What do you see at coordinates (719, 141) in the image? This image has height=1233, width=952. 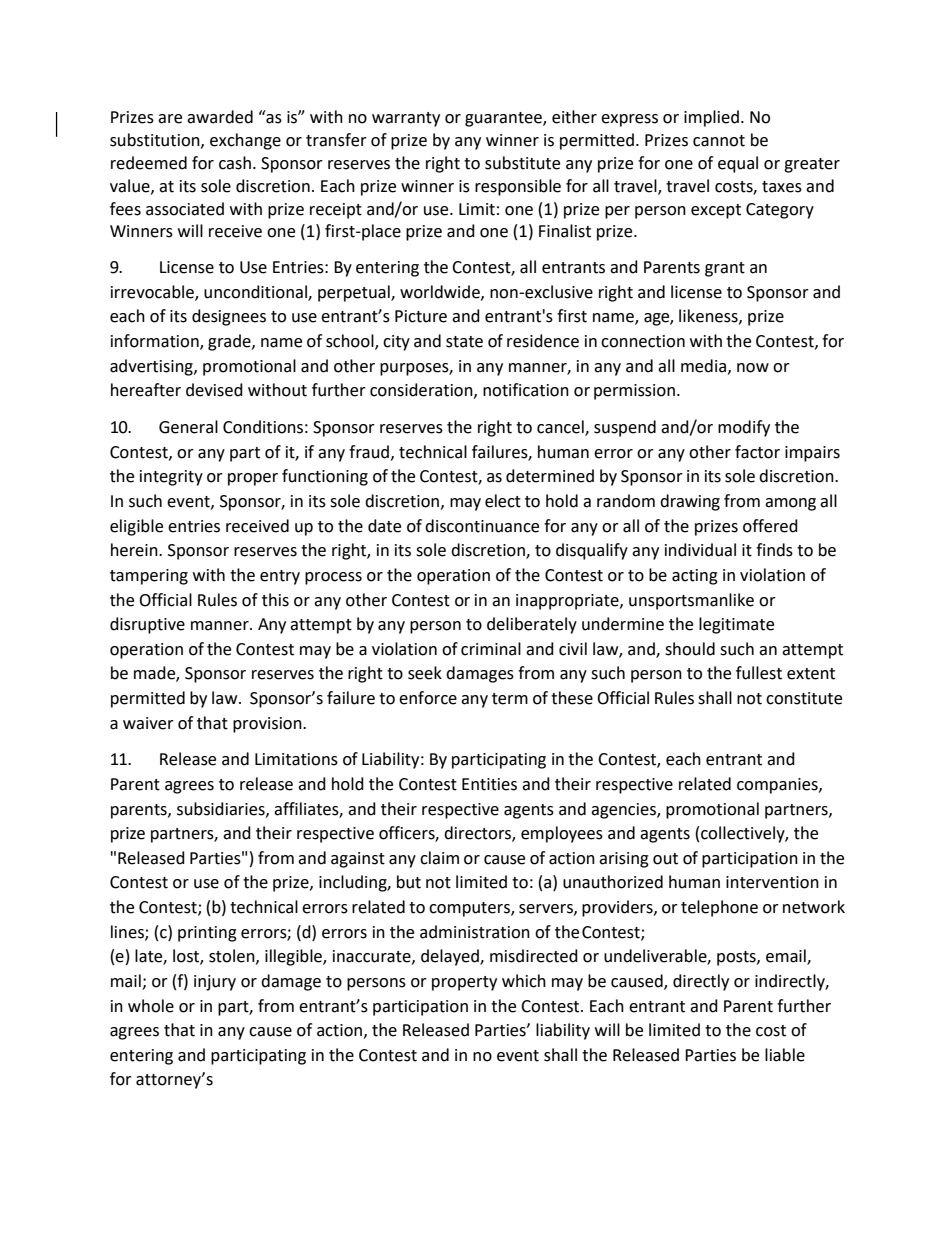 I see `cannot` at bounding box center [719, 141].
